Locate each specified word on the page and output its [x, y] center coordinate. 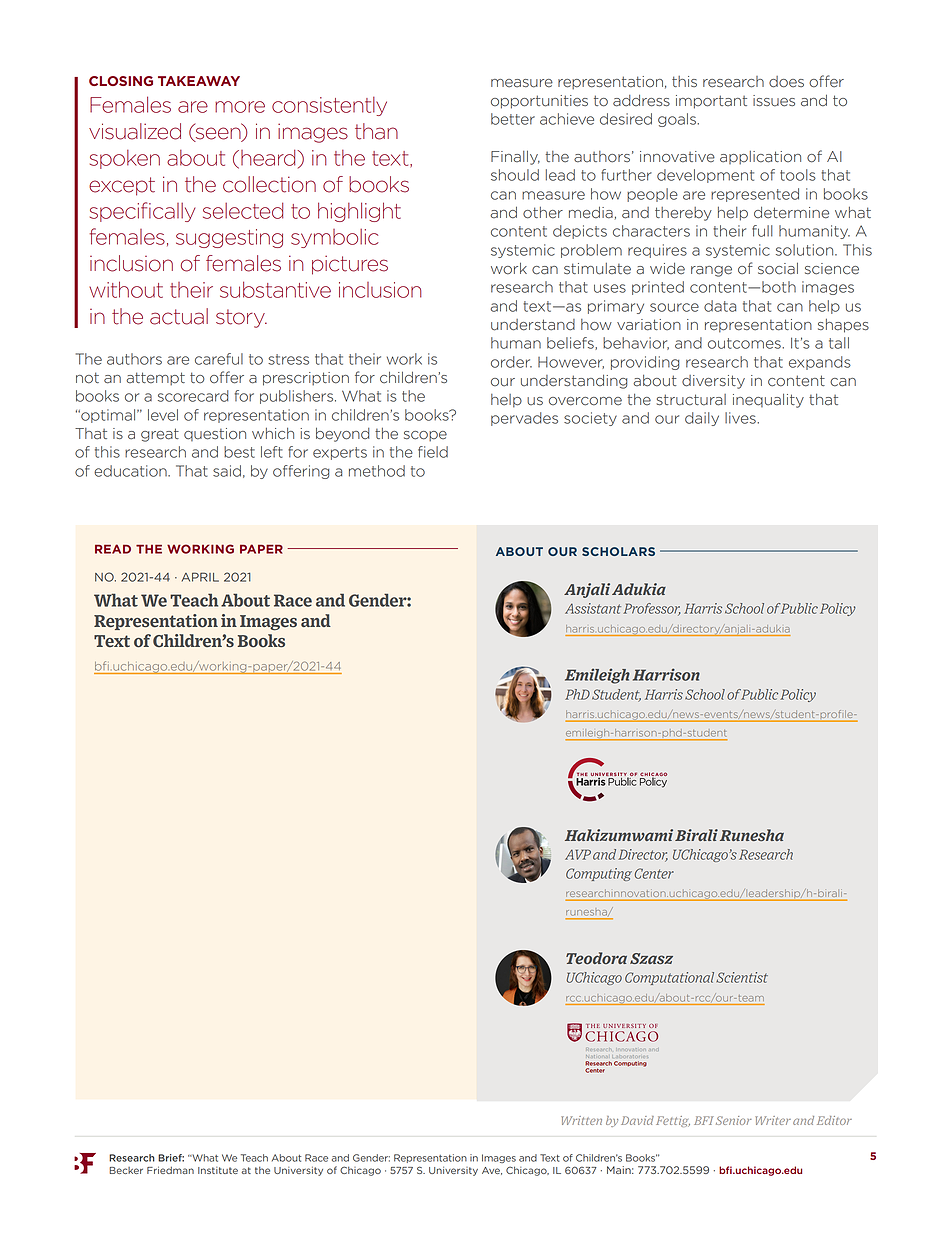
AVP [578, 854]
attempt [155, 379]
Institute [218, 1170]
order [511, 362]
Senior [734, 1120]
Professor [652, 609]
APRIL [200, 577]
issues [774, 101]
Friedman [170, 1170]
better [513, 119]
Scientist [742, 977]
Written [581, 1120]
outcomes [745, 343]
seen [218, 133]
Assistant [593, 608]
